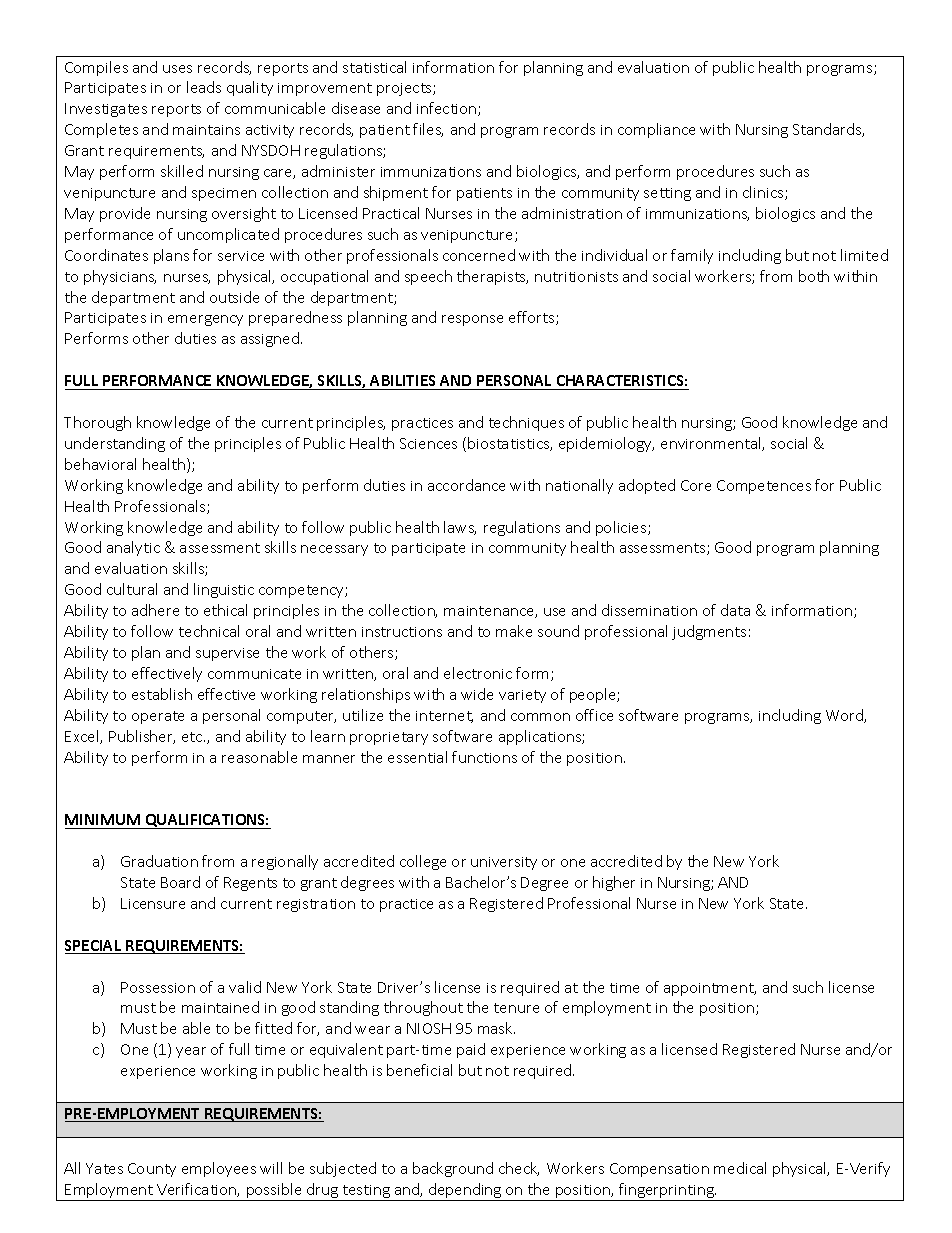 Image resolution: width=952 pixels, height=1233 pixels. I want to click on technical, so click(209, 631).
